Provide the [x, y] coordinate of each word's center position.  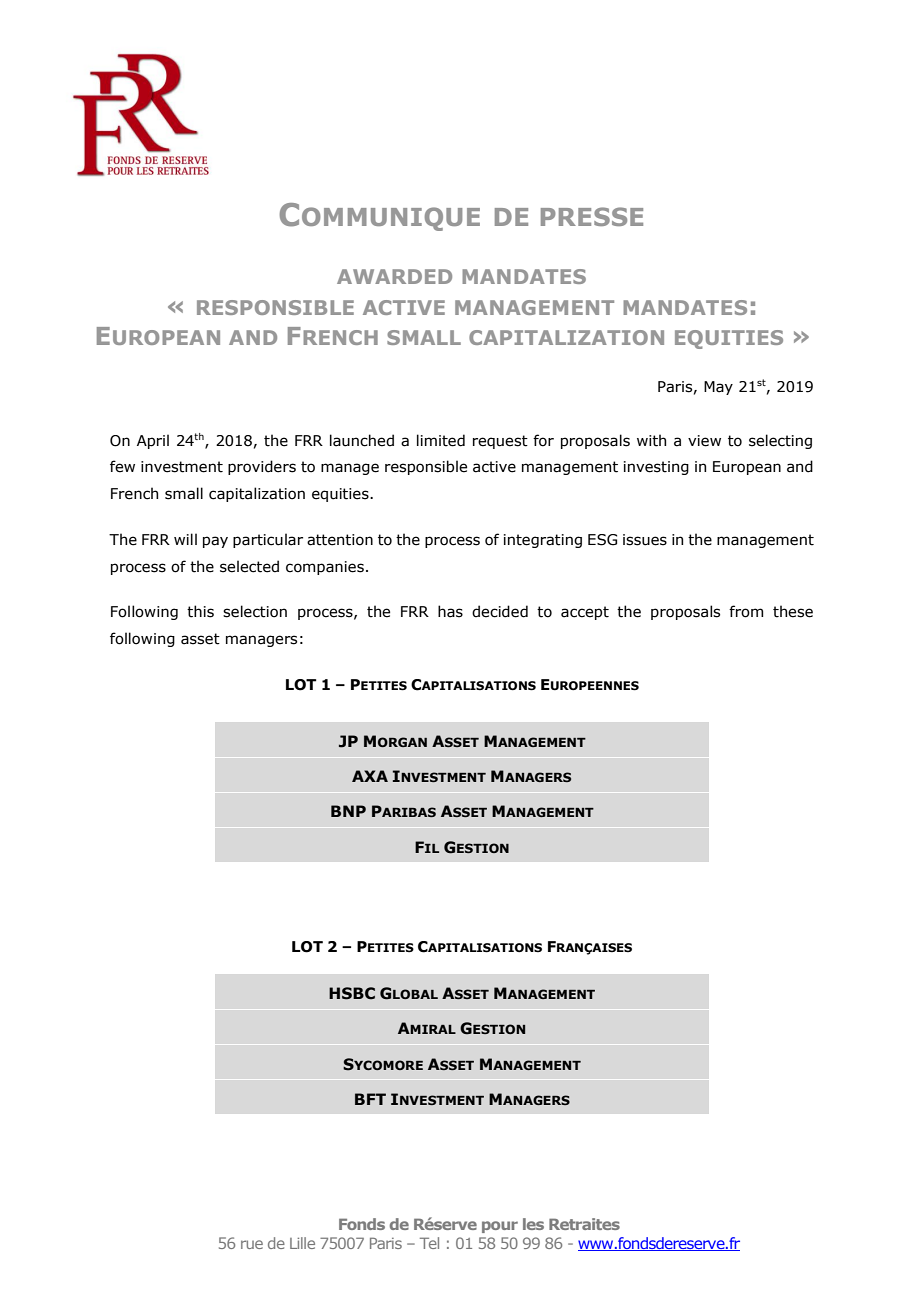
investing [656, 468]
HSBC [352, 993]
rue [252, 1244]
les [533, 1224]
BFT [370, 1099]
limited [441, 440]
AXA [370, 776]
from [746, 611]
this [200, 611]
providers [262, 467]
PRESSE [592, 216]
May [718, 388]
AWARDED [394, 276]
